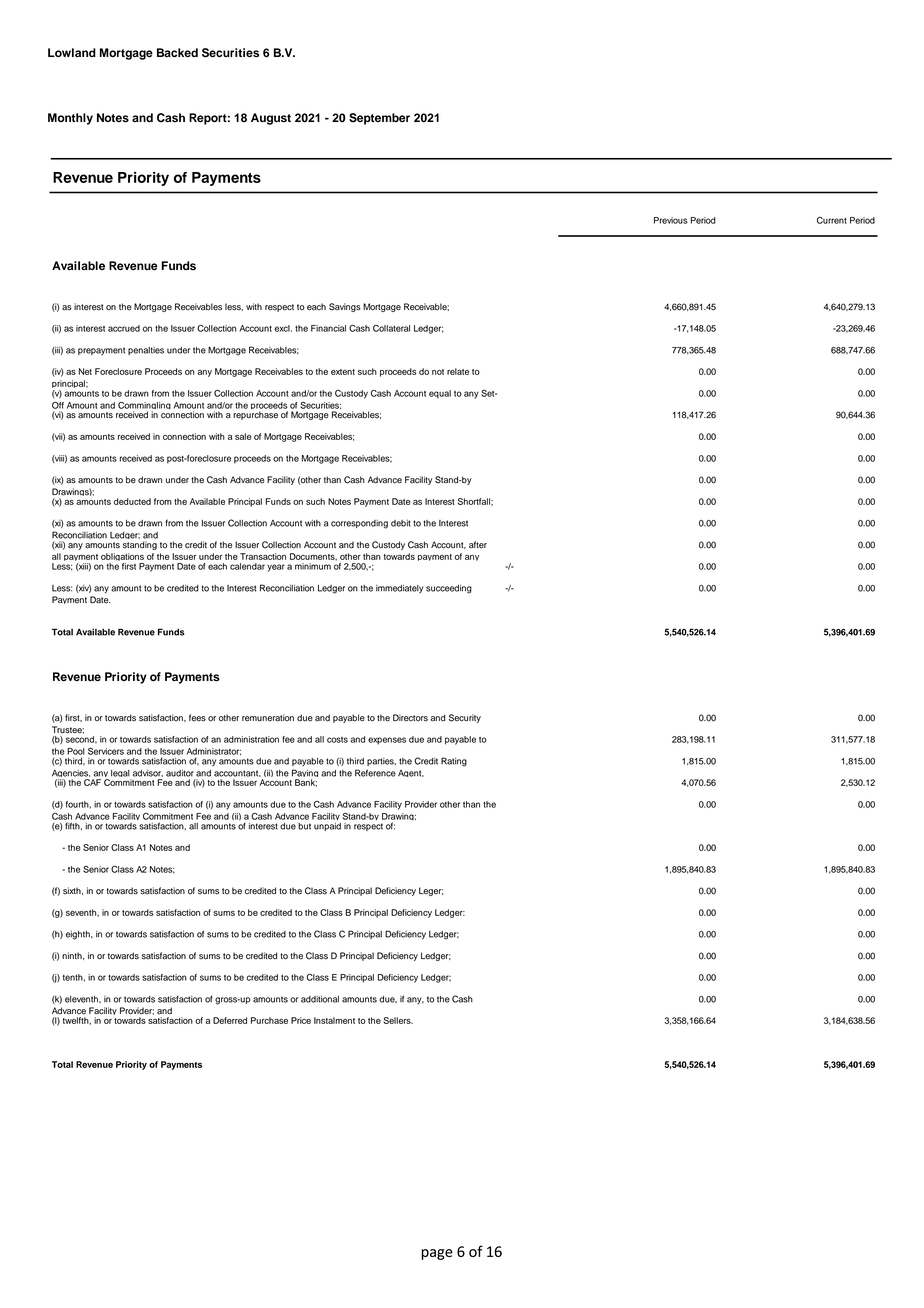 This screenshot has height=1308, width=924. I want to click on Security, so click(465, 718).
